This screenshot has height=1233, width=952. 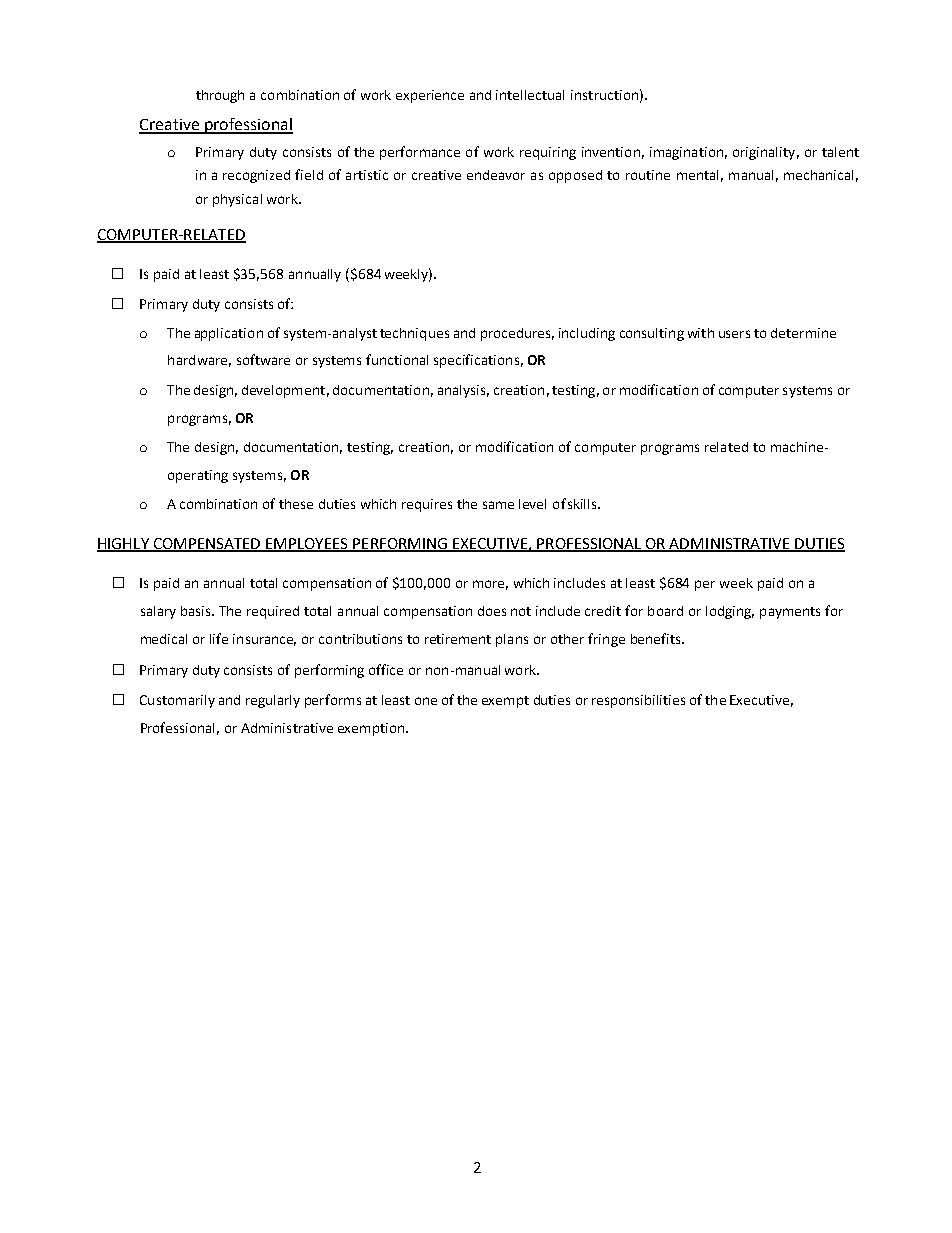 I want to click on endeavor, so click(x=496, y=175).
